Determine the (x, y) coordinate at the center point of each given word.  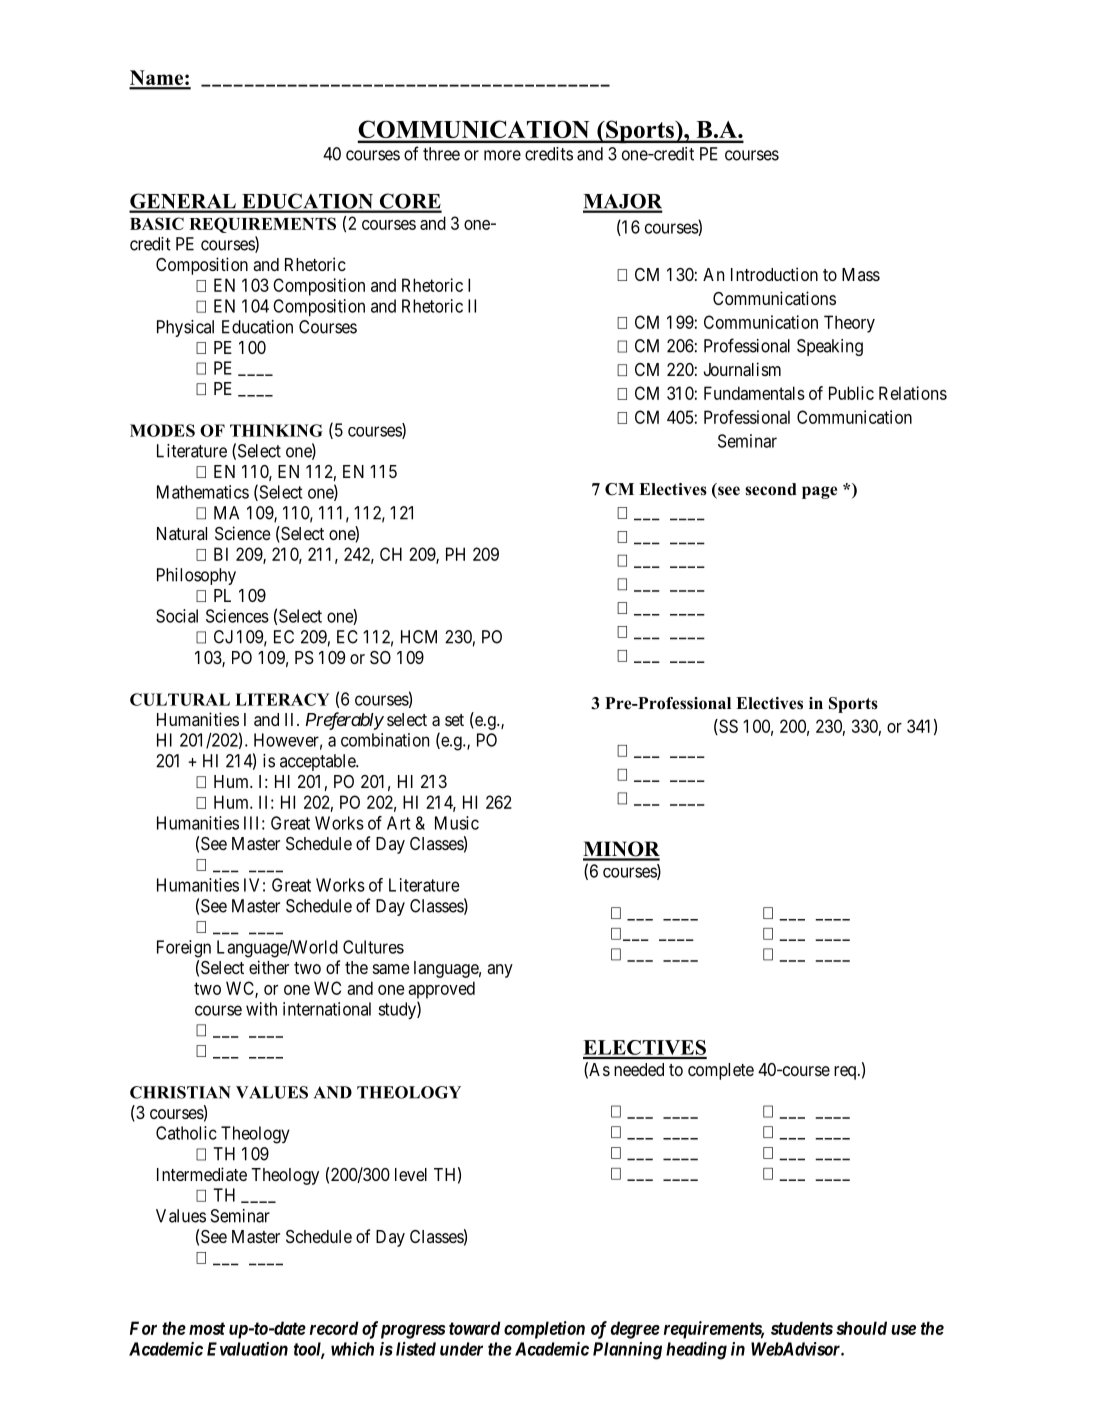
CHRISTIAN (180, 1092)
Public (851, 393)
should (861, 1328)
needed (639, 1069)
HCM (419, 637)
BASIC (157, 223)
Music (457, 823)
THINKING (276, 430)
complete (721, 1071)
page (819, 492)
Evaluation (247, 1349)
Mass (861, 274)
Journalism (742, 369)
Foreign (184, 949)
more (502, 155)
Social (177, 616)
